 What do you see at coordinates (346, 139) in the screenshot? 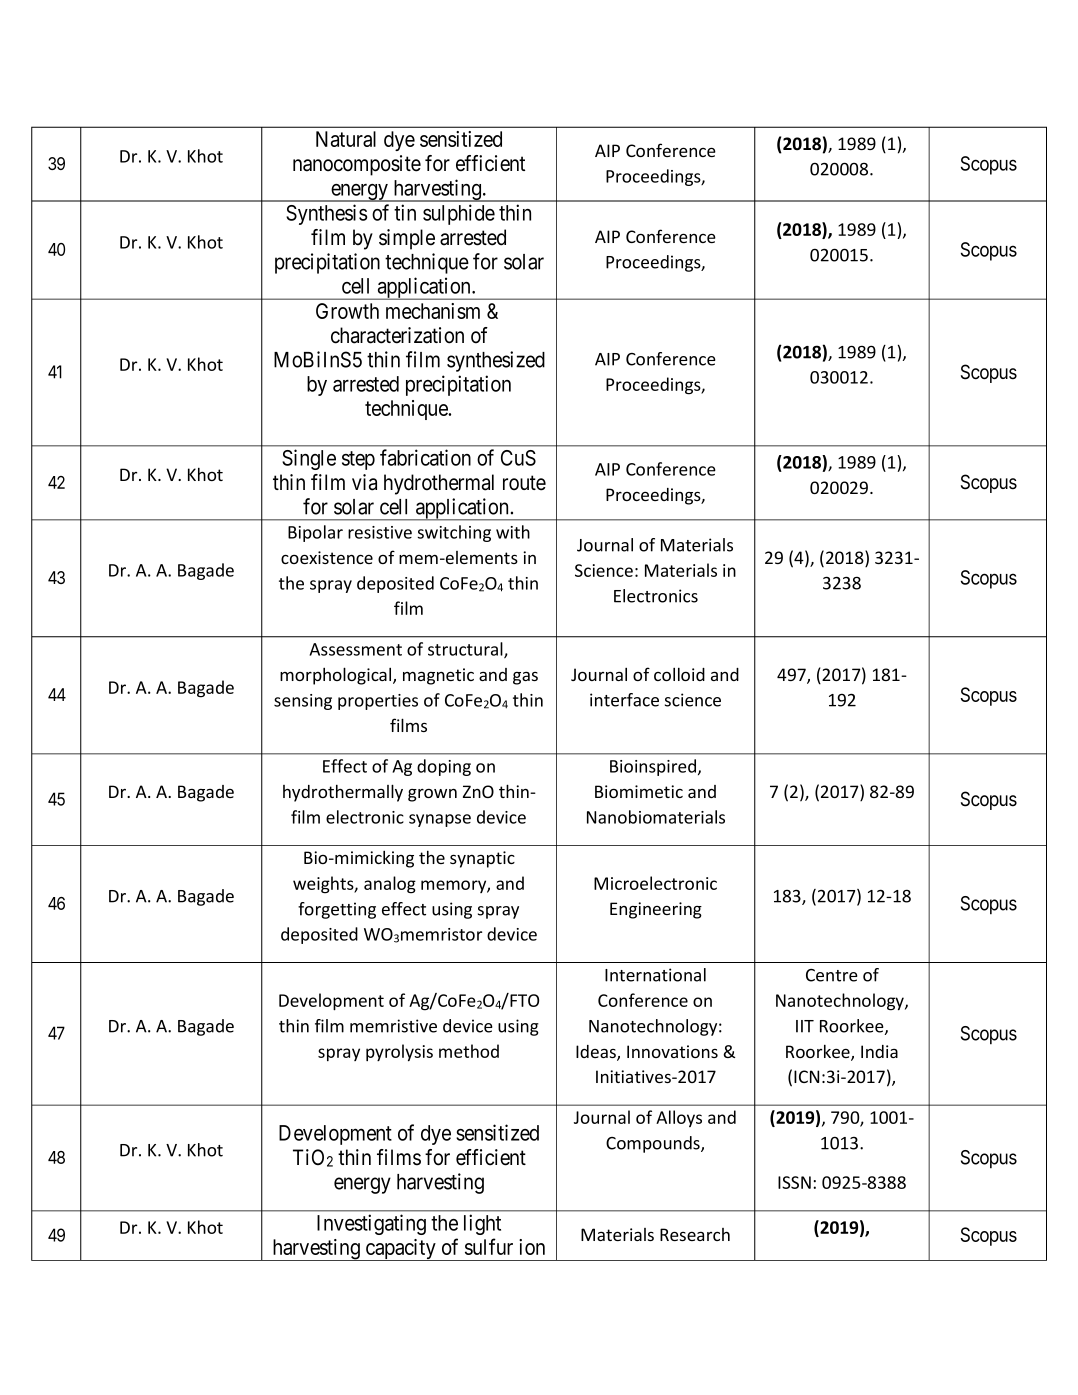
I see `Natural` at bounding box center [346, 139].
